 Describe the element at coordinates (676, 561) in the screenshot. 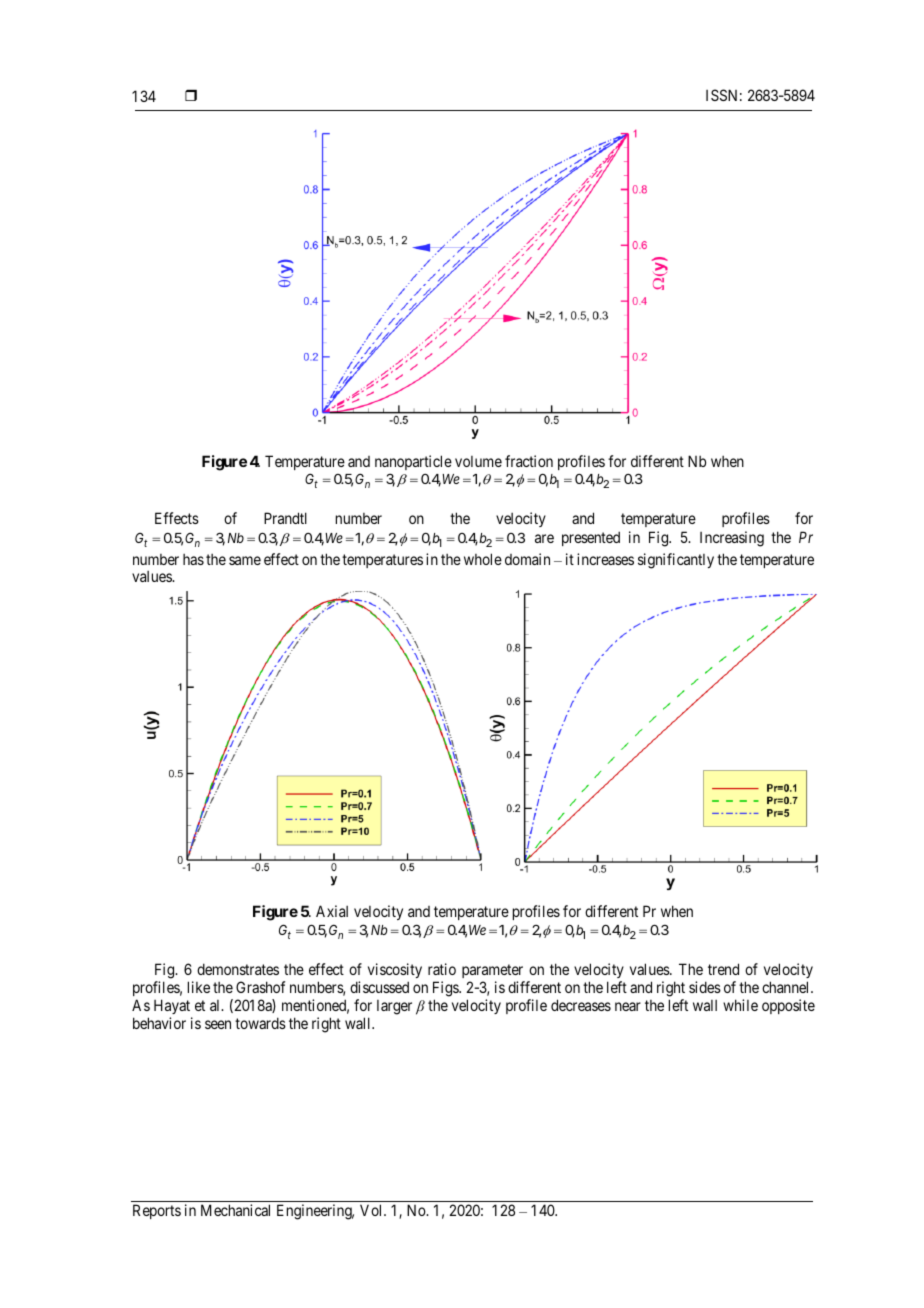

I see `significantly` at that location.
